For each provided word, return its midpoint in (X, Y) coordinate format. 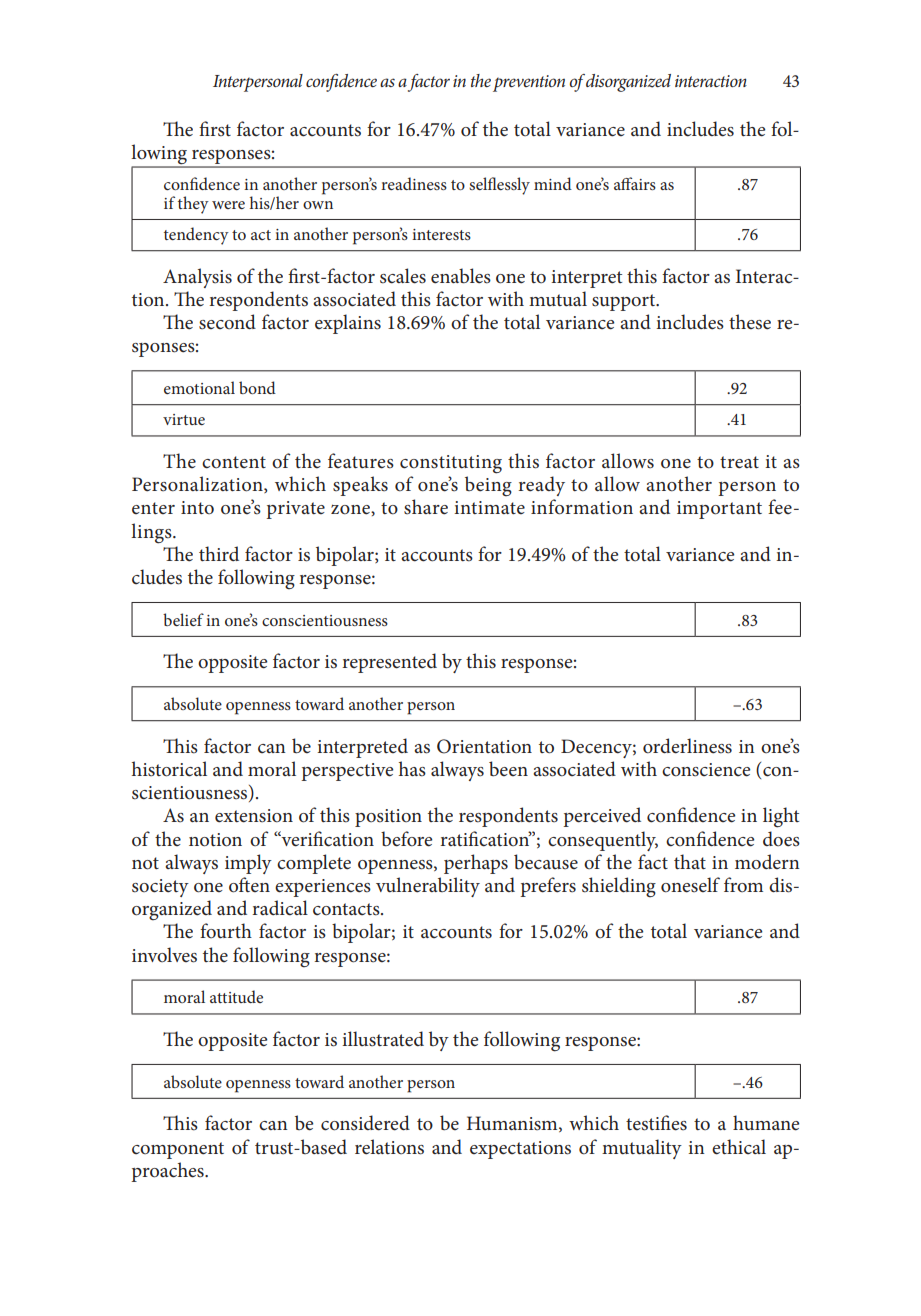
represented (389, 663)
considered (365, 1123)
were (228, 205)
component (178, 1150)
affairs (635, 183)
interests (441, 234)
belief (183, 619)
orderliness (687, 746)
